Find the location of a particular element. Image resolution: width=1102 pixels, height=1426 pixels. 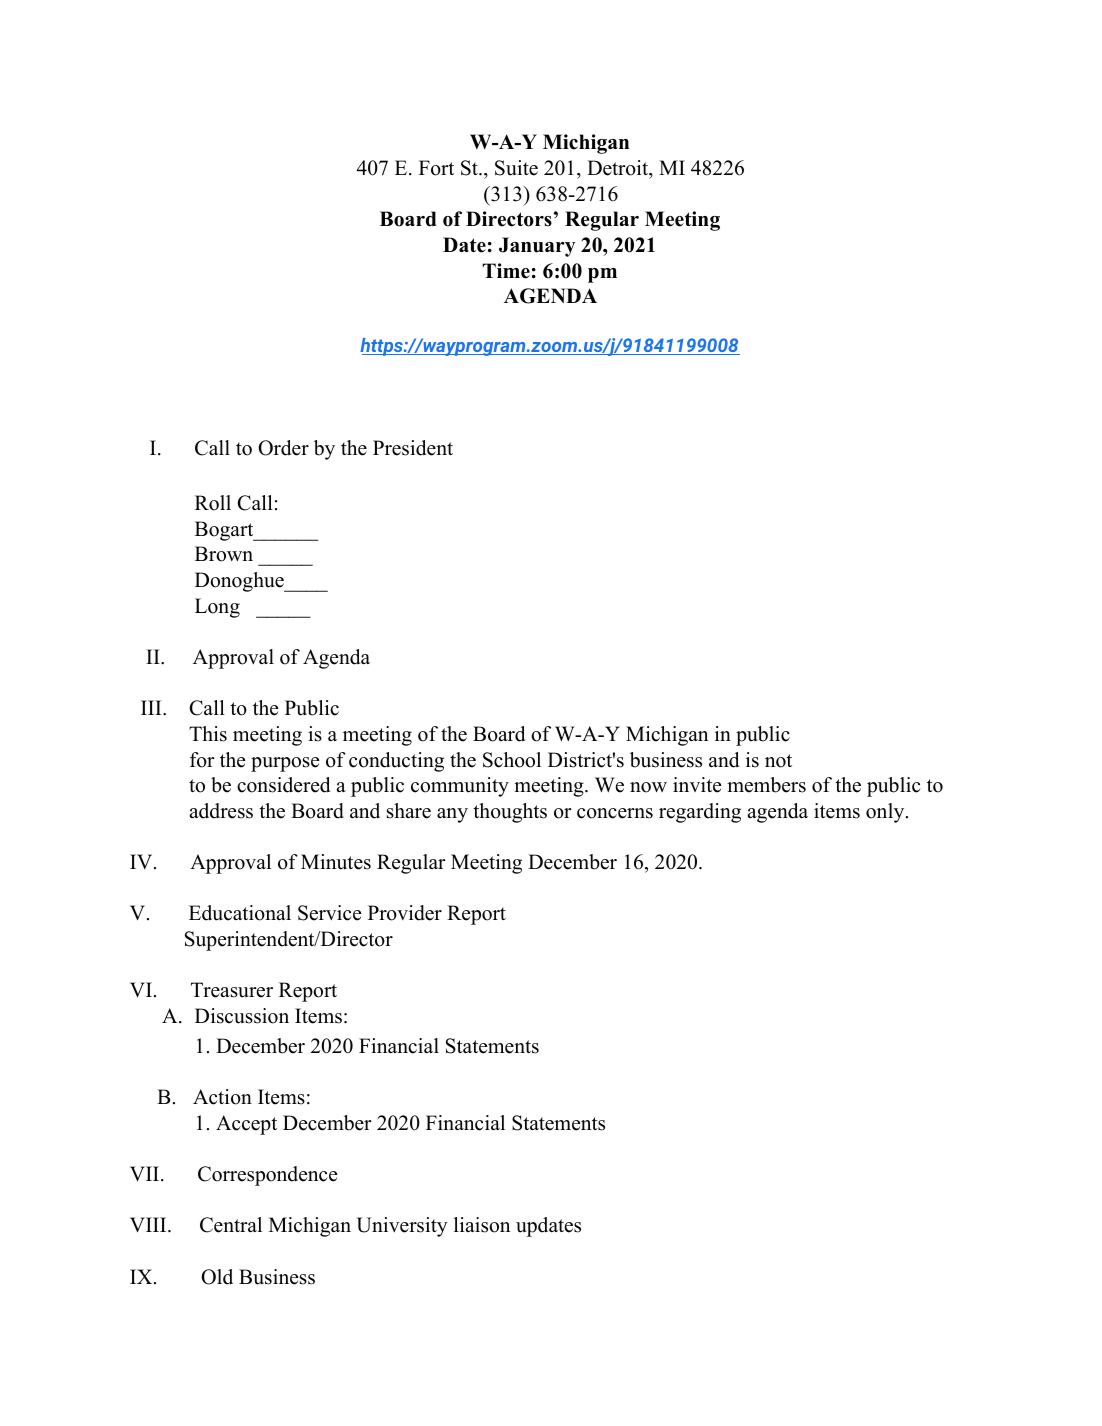

thoughts is located at coordinates (510, 813).
